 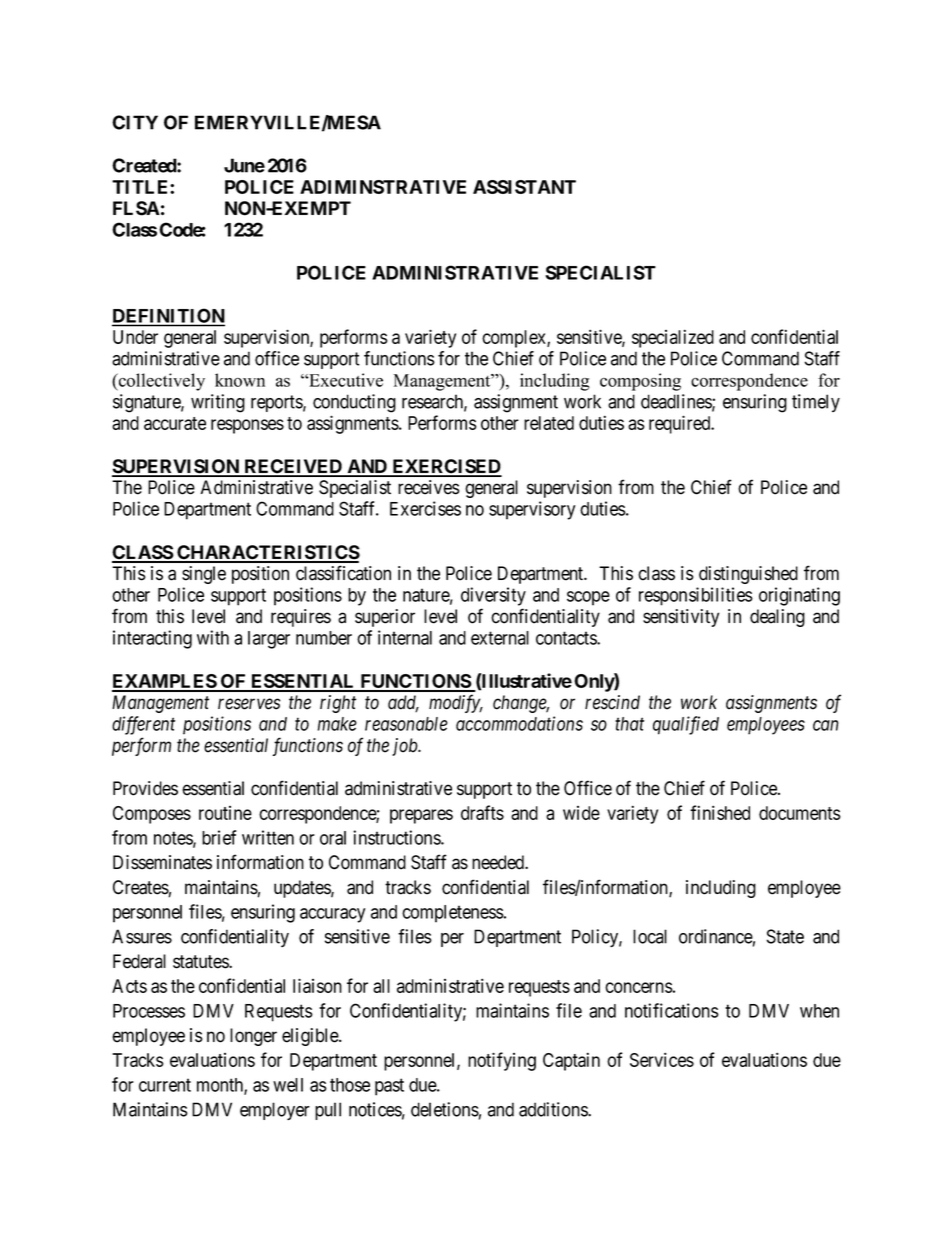 I want to click on dealing, so click(x=777, y=618).
